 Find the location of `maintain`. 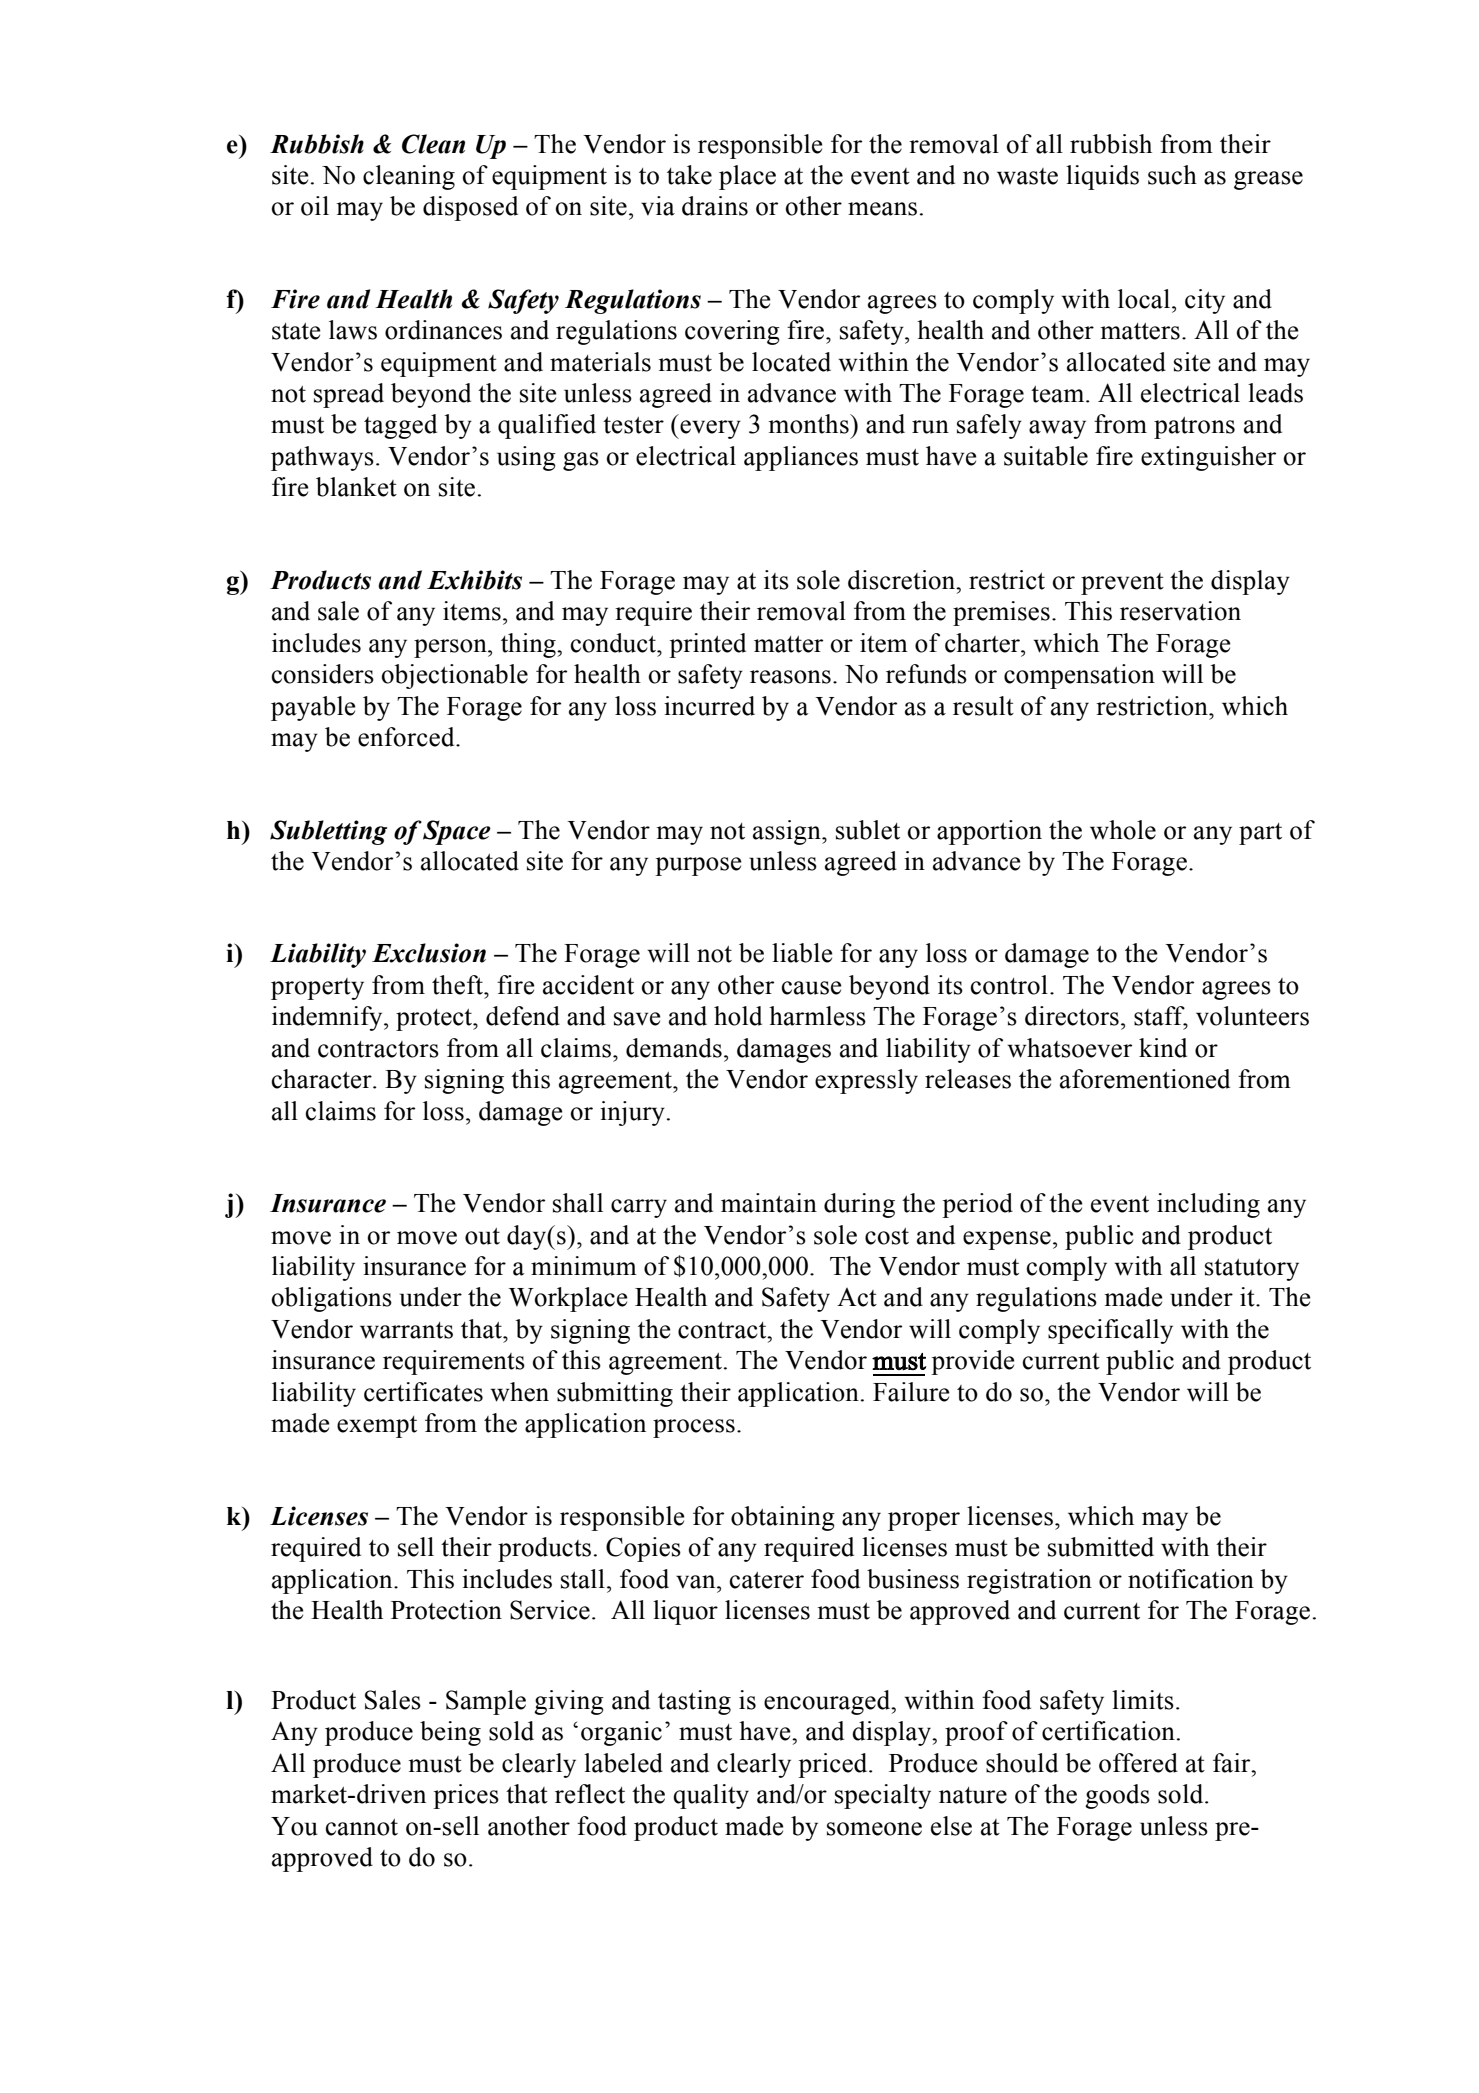

maintain is located at coordinates (769, 1203).
